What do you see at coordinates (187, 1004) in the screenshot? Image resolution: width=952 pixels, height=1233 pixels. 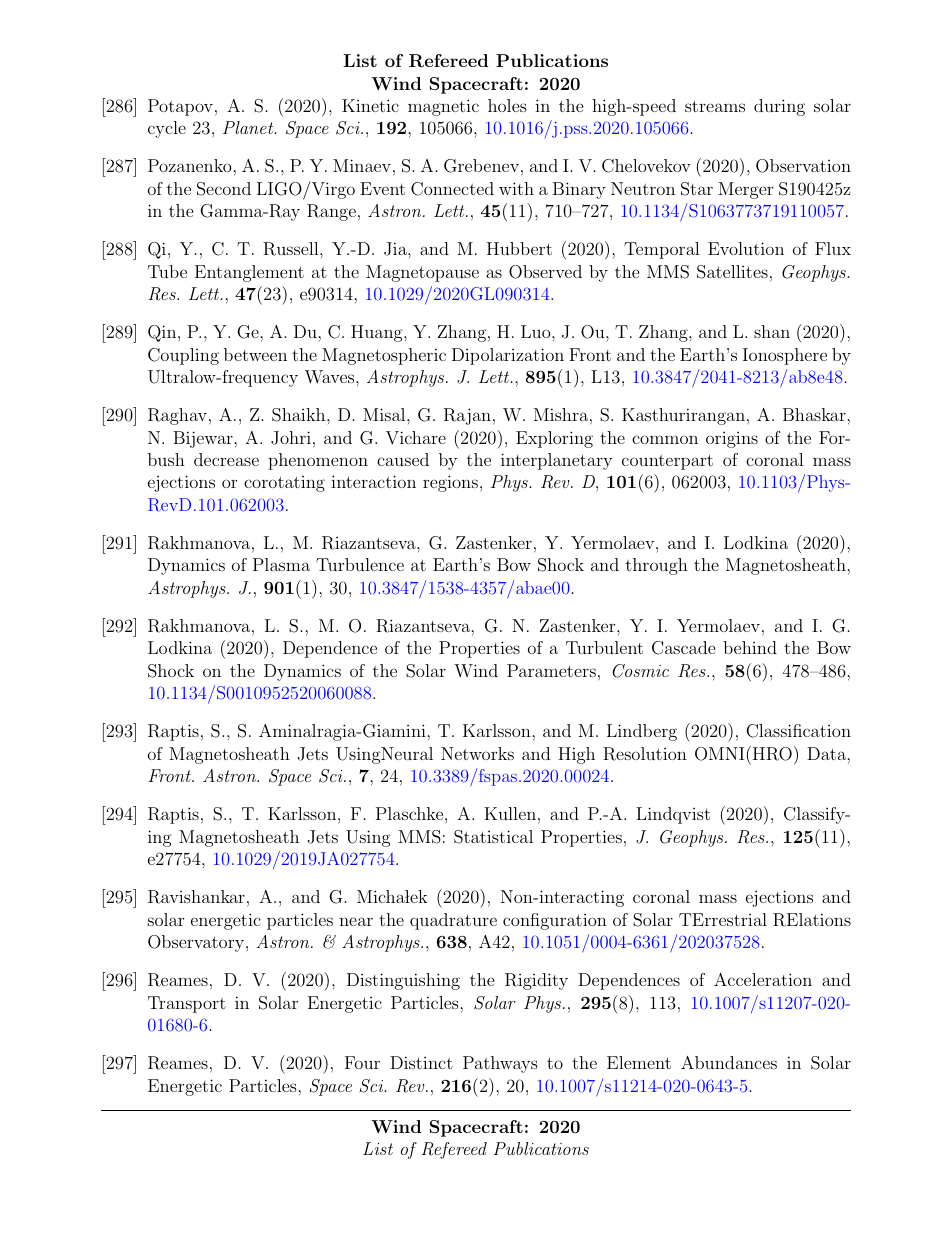 I see `Transport` at bounding box center [187, 1004].
